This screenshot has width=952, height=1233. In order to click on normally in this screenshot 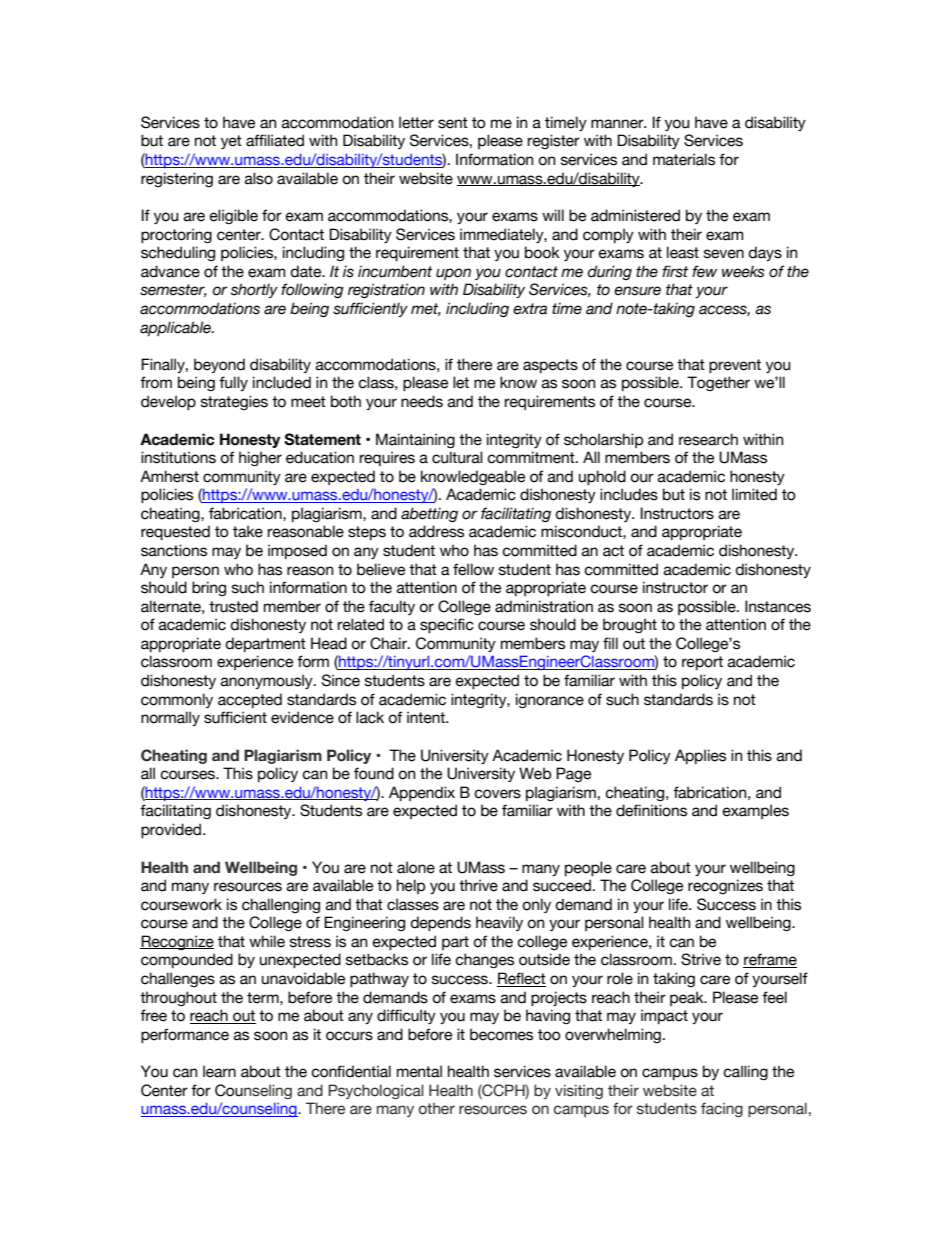, I will do `click(170, 718)`.
